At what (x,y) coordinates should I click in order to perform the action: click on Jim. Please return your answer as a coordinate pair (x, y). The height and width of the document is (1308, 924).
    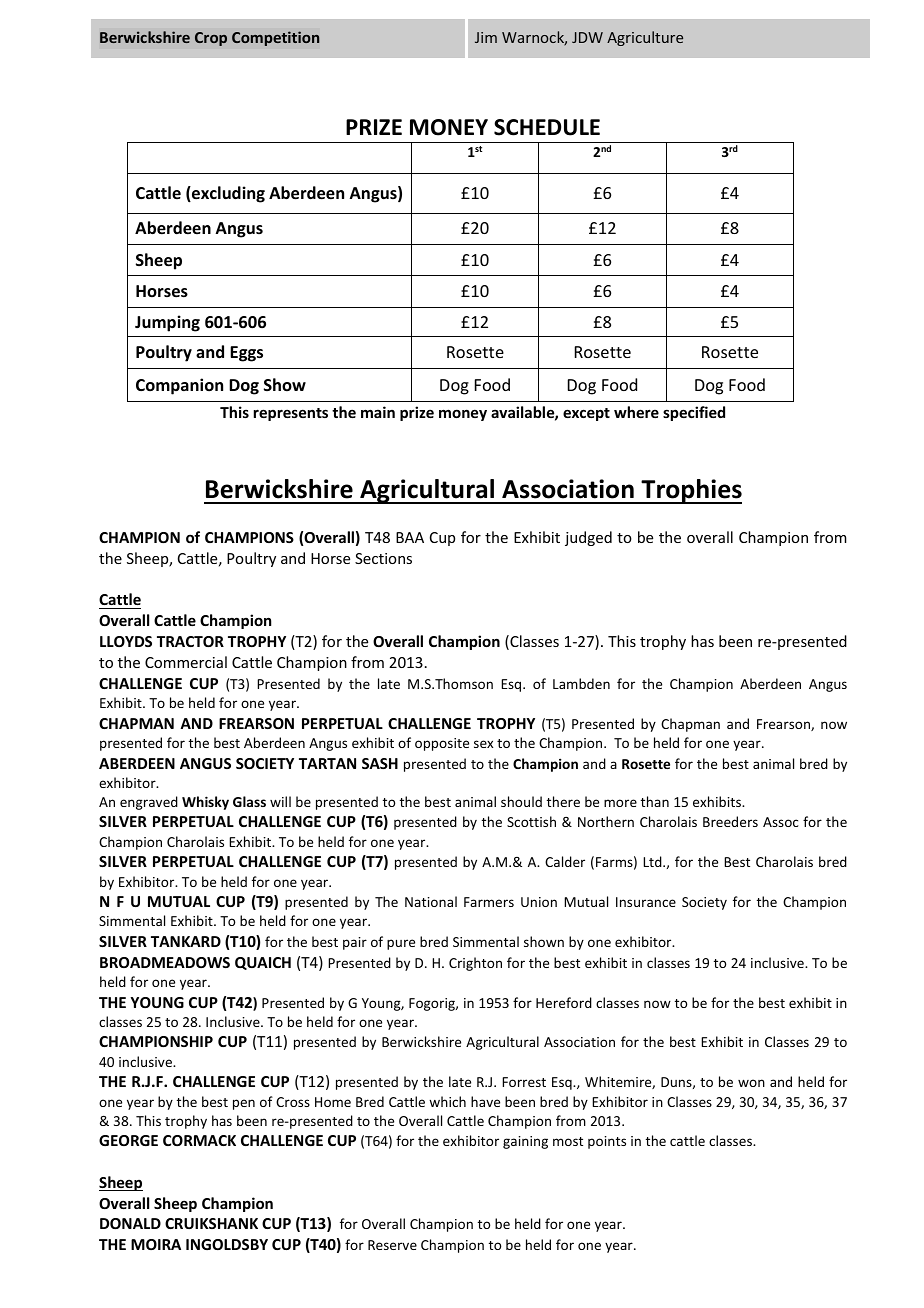
    Looking at the image, I should click on (486, 37).
